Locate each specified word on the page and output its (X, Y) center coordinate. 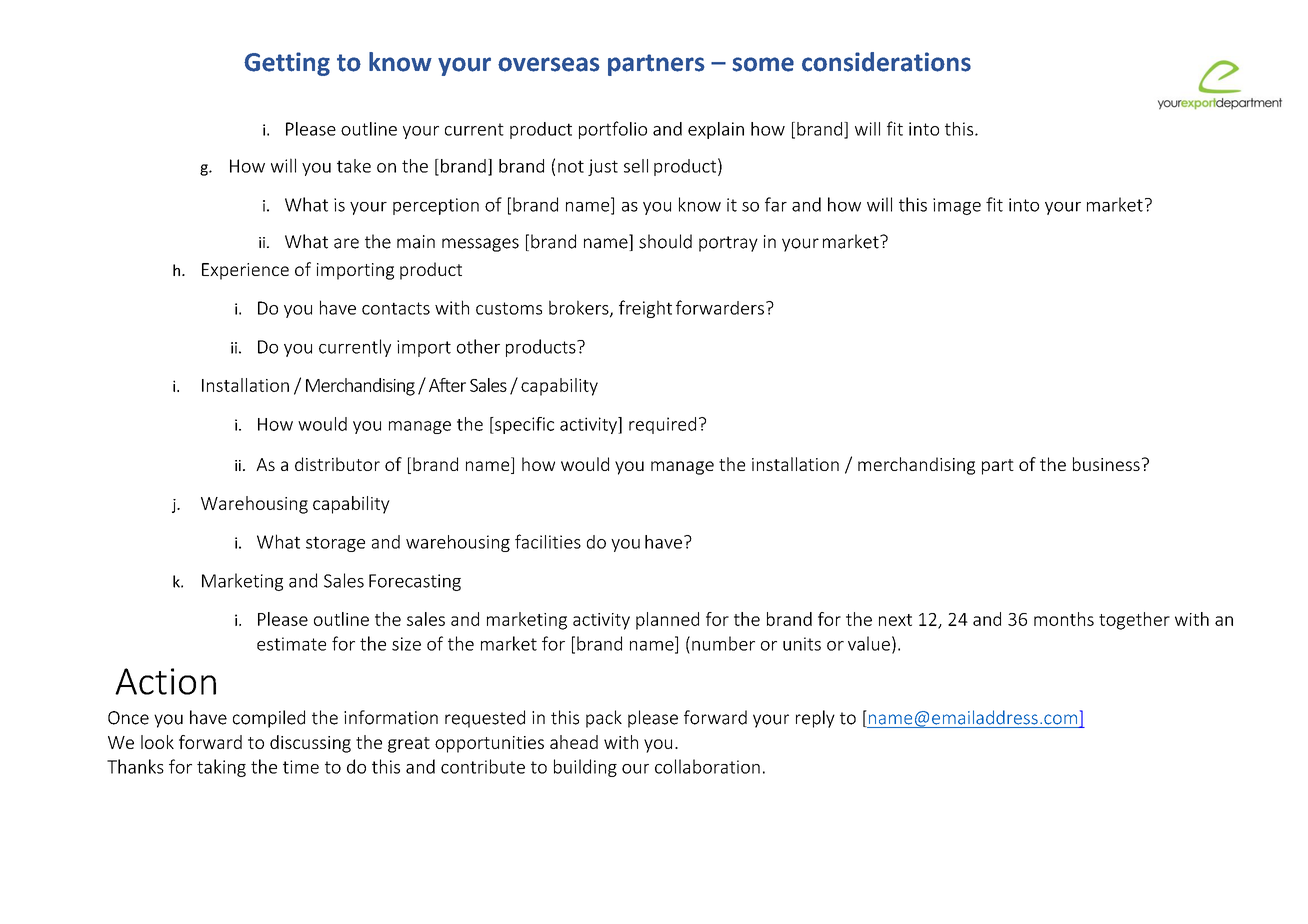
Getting (287, 64)
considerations (886, 62)
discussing (310, 744)
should (665, 241)
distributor (337, 464)
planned (667, 621)
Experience (245, 271)
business (1106, 464)
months (1064, 619)
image (957, 206)
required (662, 425)
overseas (549, 64)
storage (335, 544)
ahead (574, 742)
